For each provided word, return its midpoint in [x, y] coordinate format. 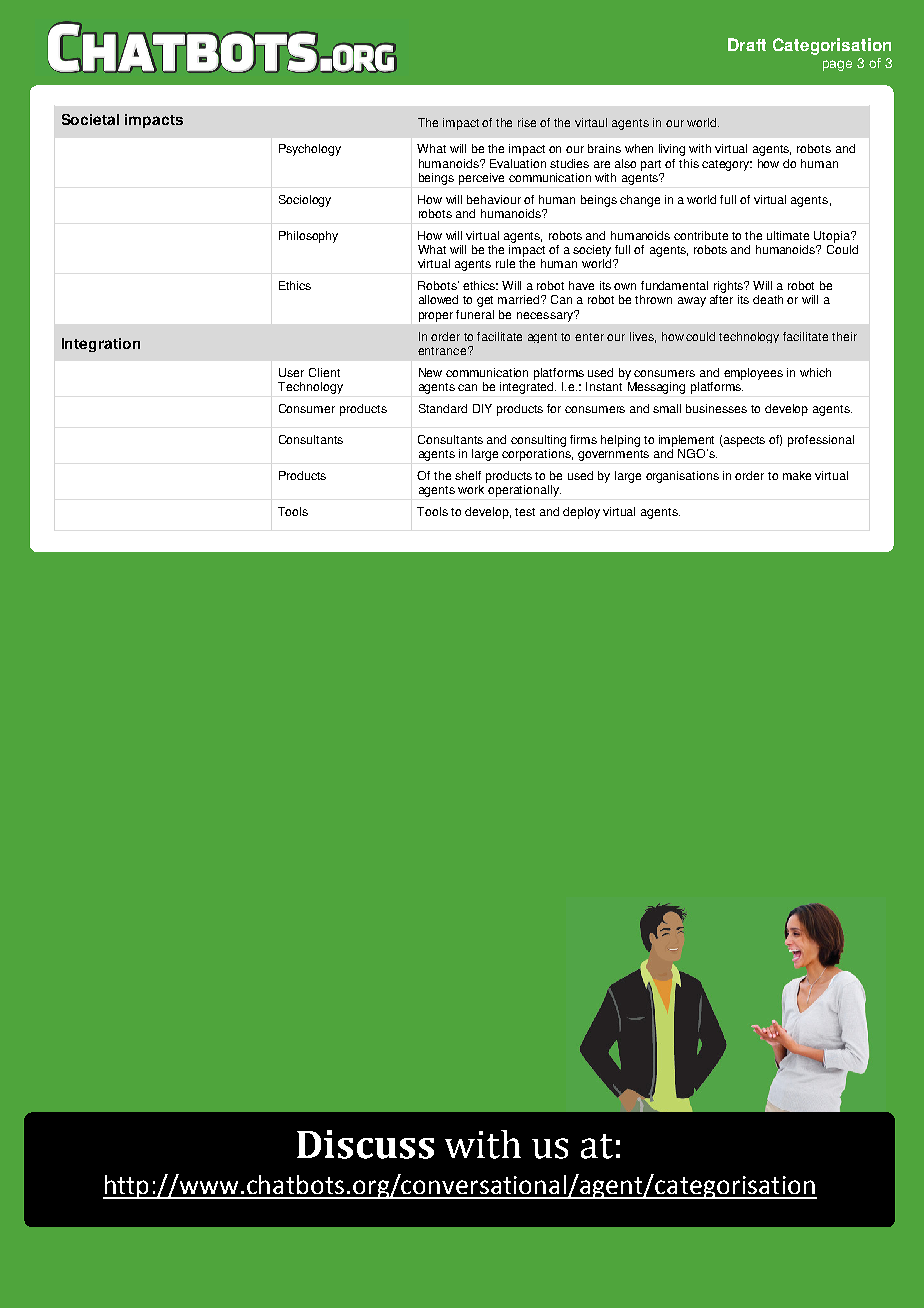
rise [527, 122]
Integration [101, 345]
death [768, 299]
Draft [747, 44]
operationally [524, 491]
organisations [682, 477]
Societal [90, 119]
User [291, 372]
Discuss [365, 1144]
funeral [475, 314]
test [525, 512]
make [797, 475]
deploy [581, 513]
